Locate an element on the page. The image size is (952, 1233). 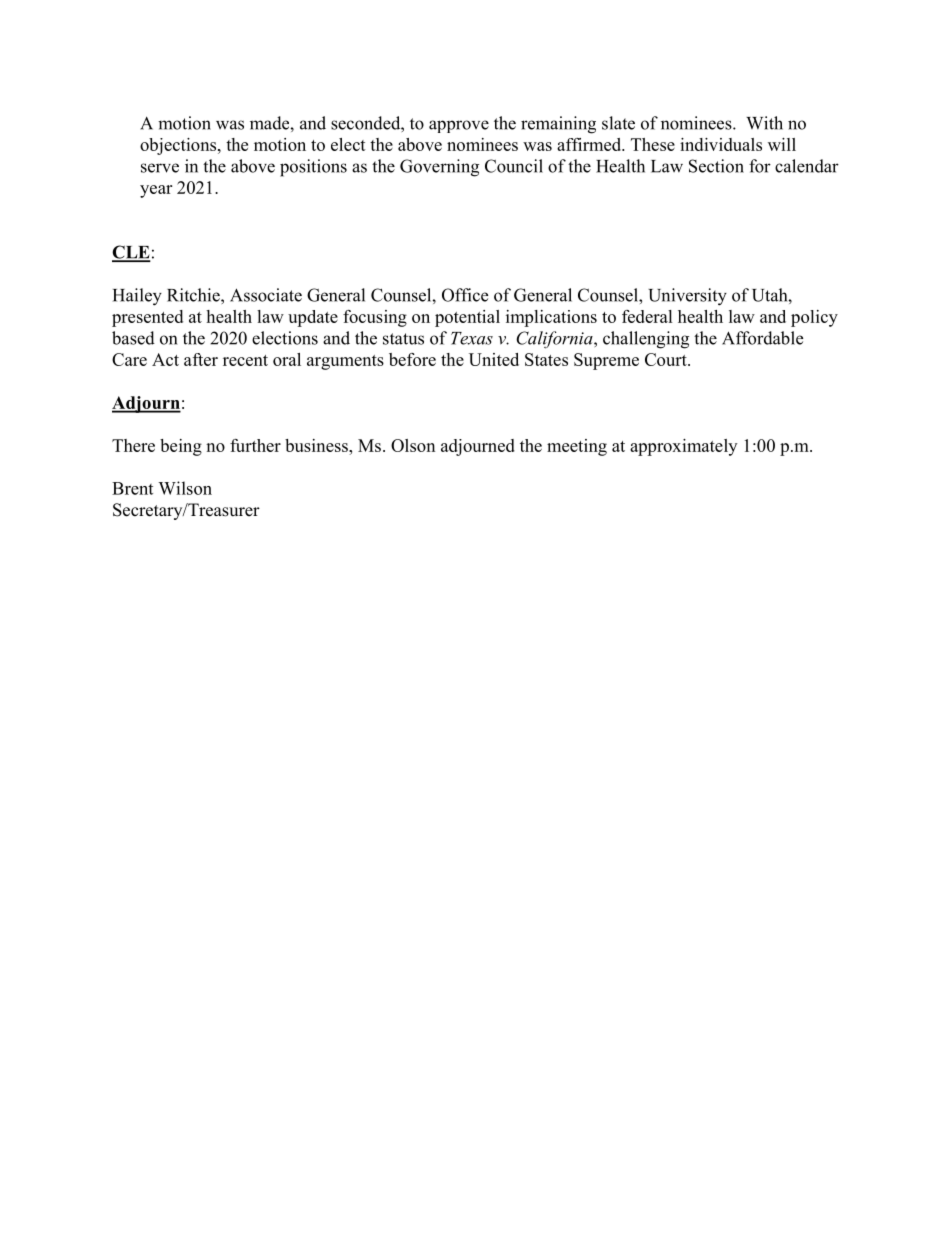
further is located at coordinates (255, 445).
